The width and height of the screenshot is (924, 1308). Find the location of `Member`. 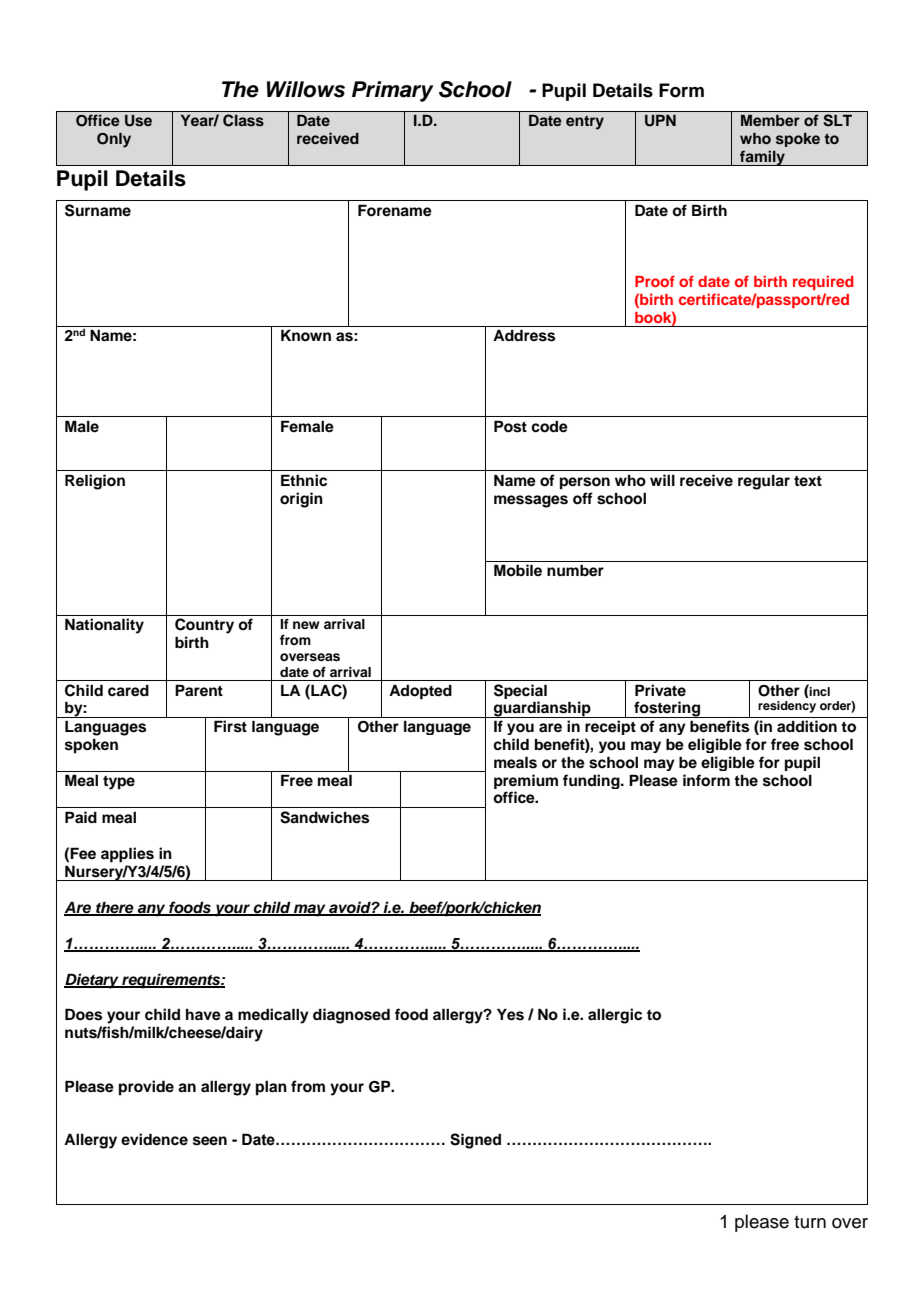

Member is located at coordinates (770, 120).
